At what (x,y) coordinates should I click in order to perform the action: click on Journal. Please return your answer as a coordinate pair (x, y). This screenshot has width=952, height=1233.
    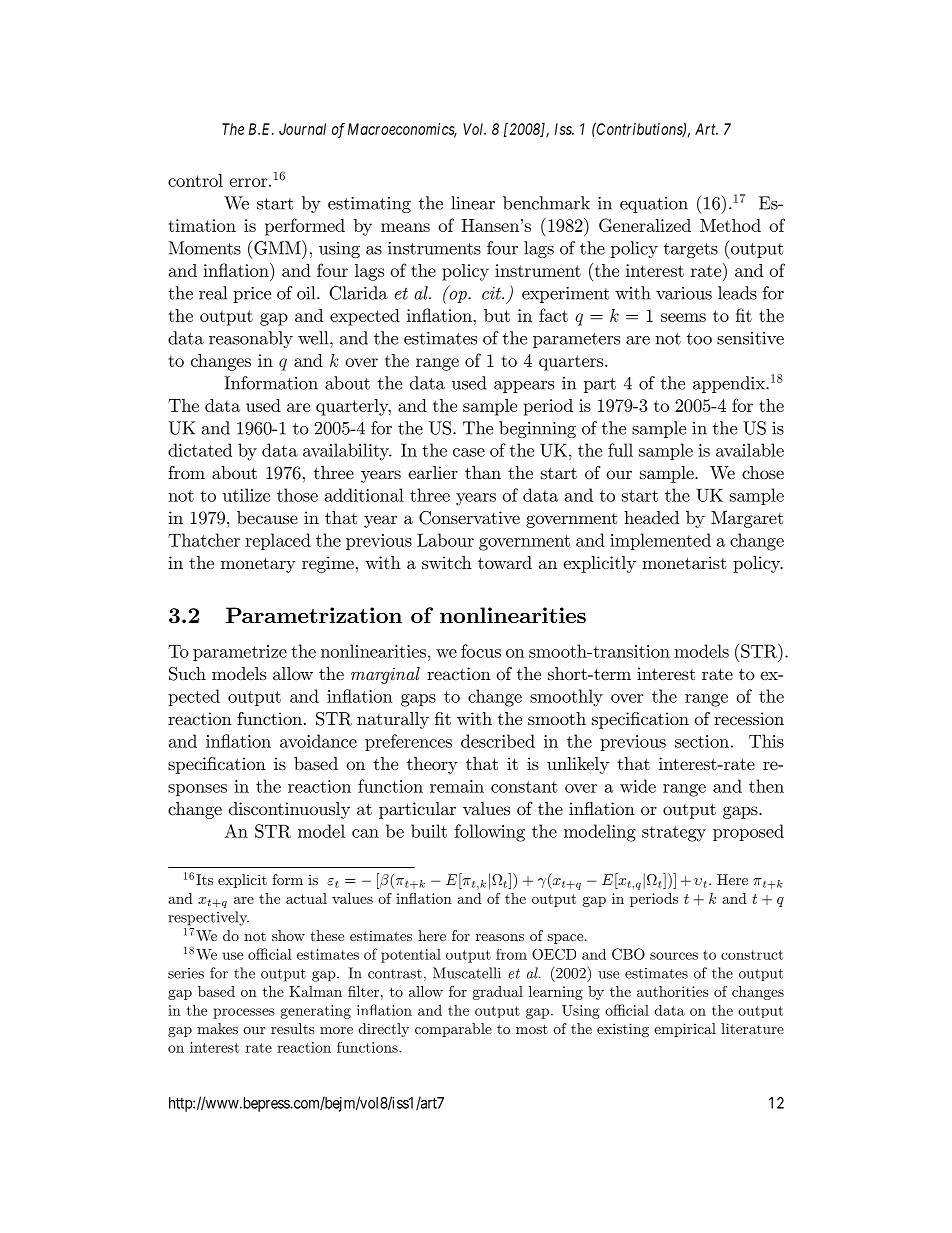
    Looking at the image, I should click on (302, 129).
